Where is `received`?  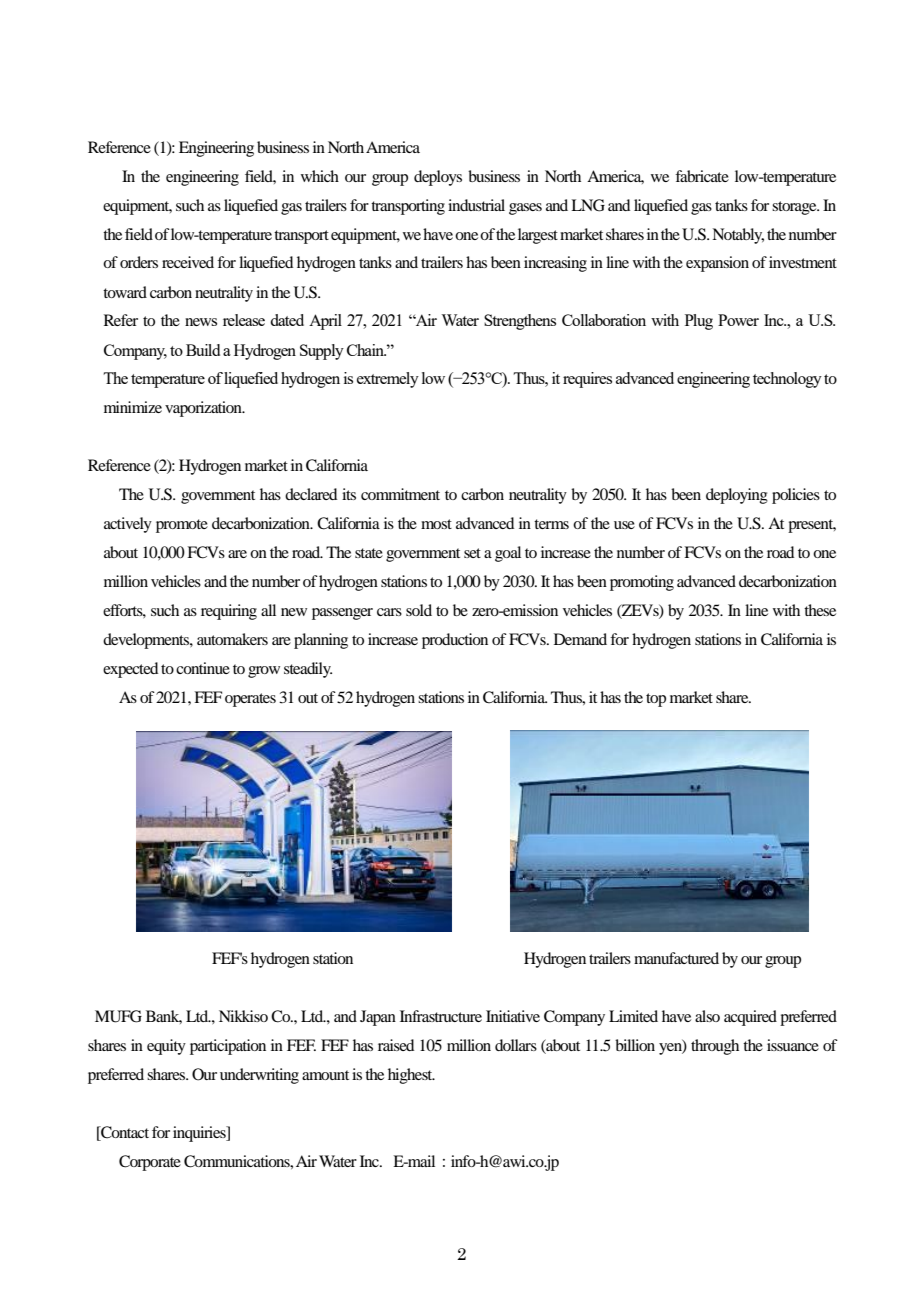 received is located at coordinates (188, 262).
